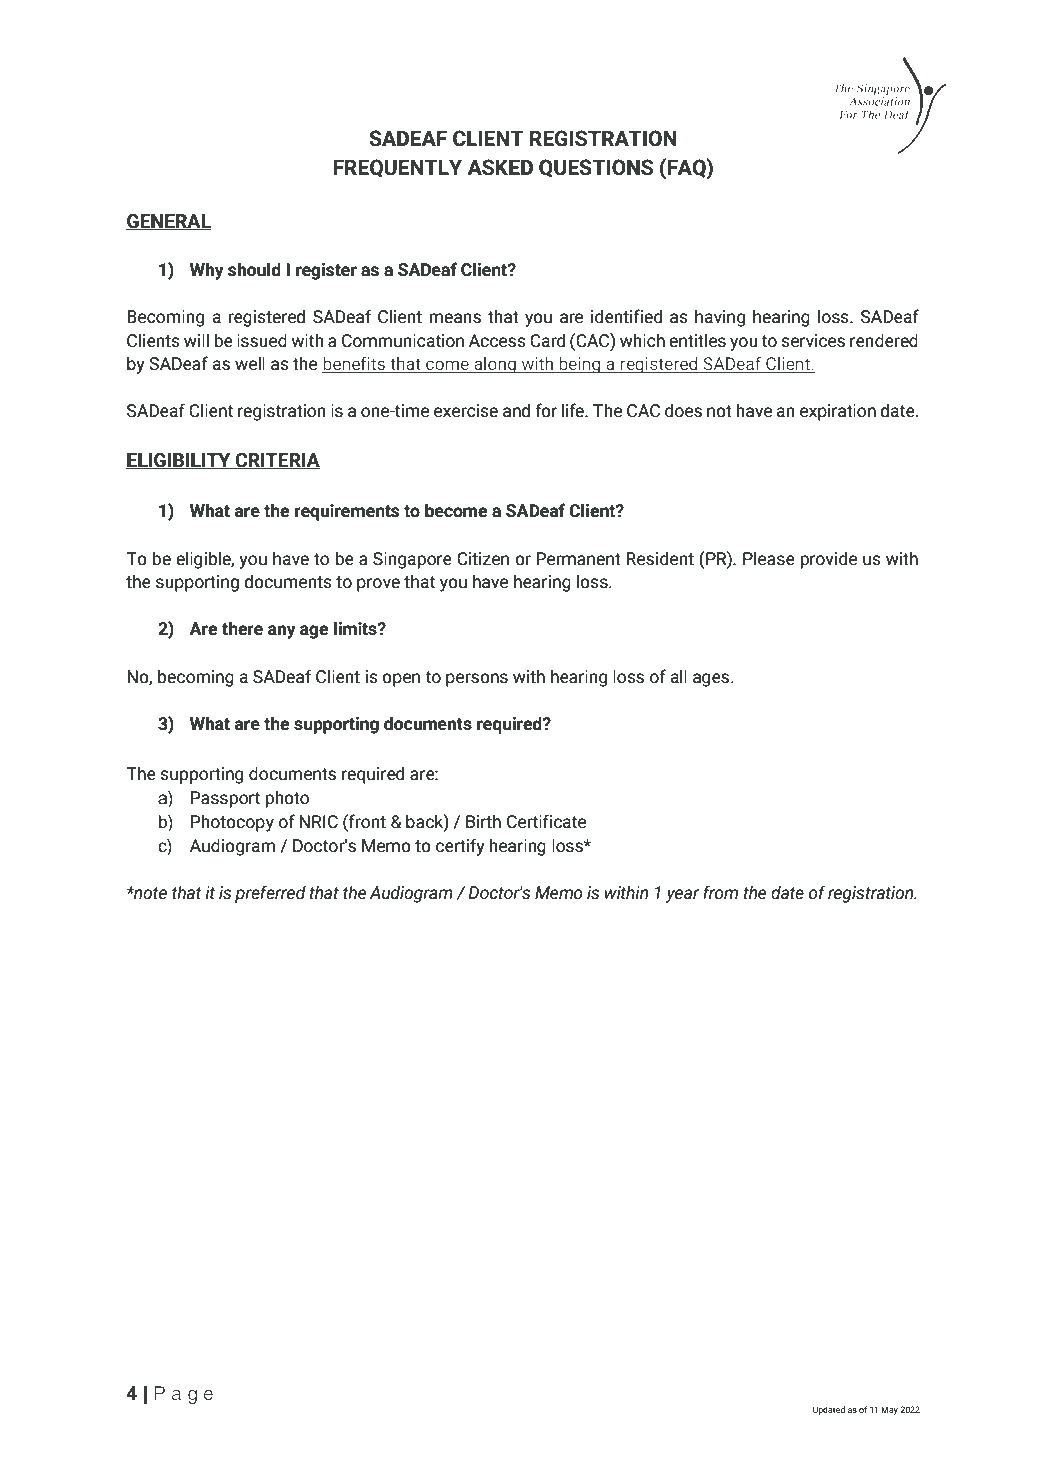 The width and height of the document is (1046, 1479). Describe the element at coordinates (500, 167) in the document. I see `ASKED` at that location.
